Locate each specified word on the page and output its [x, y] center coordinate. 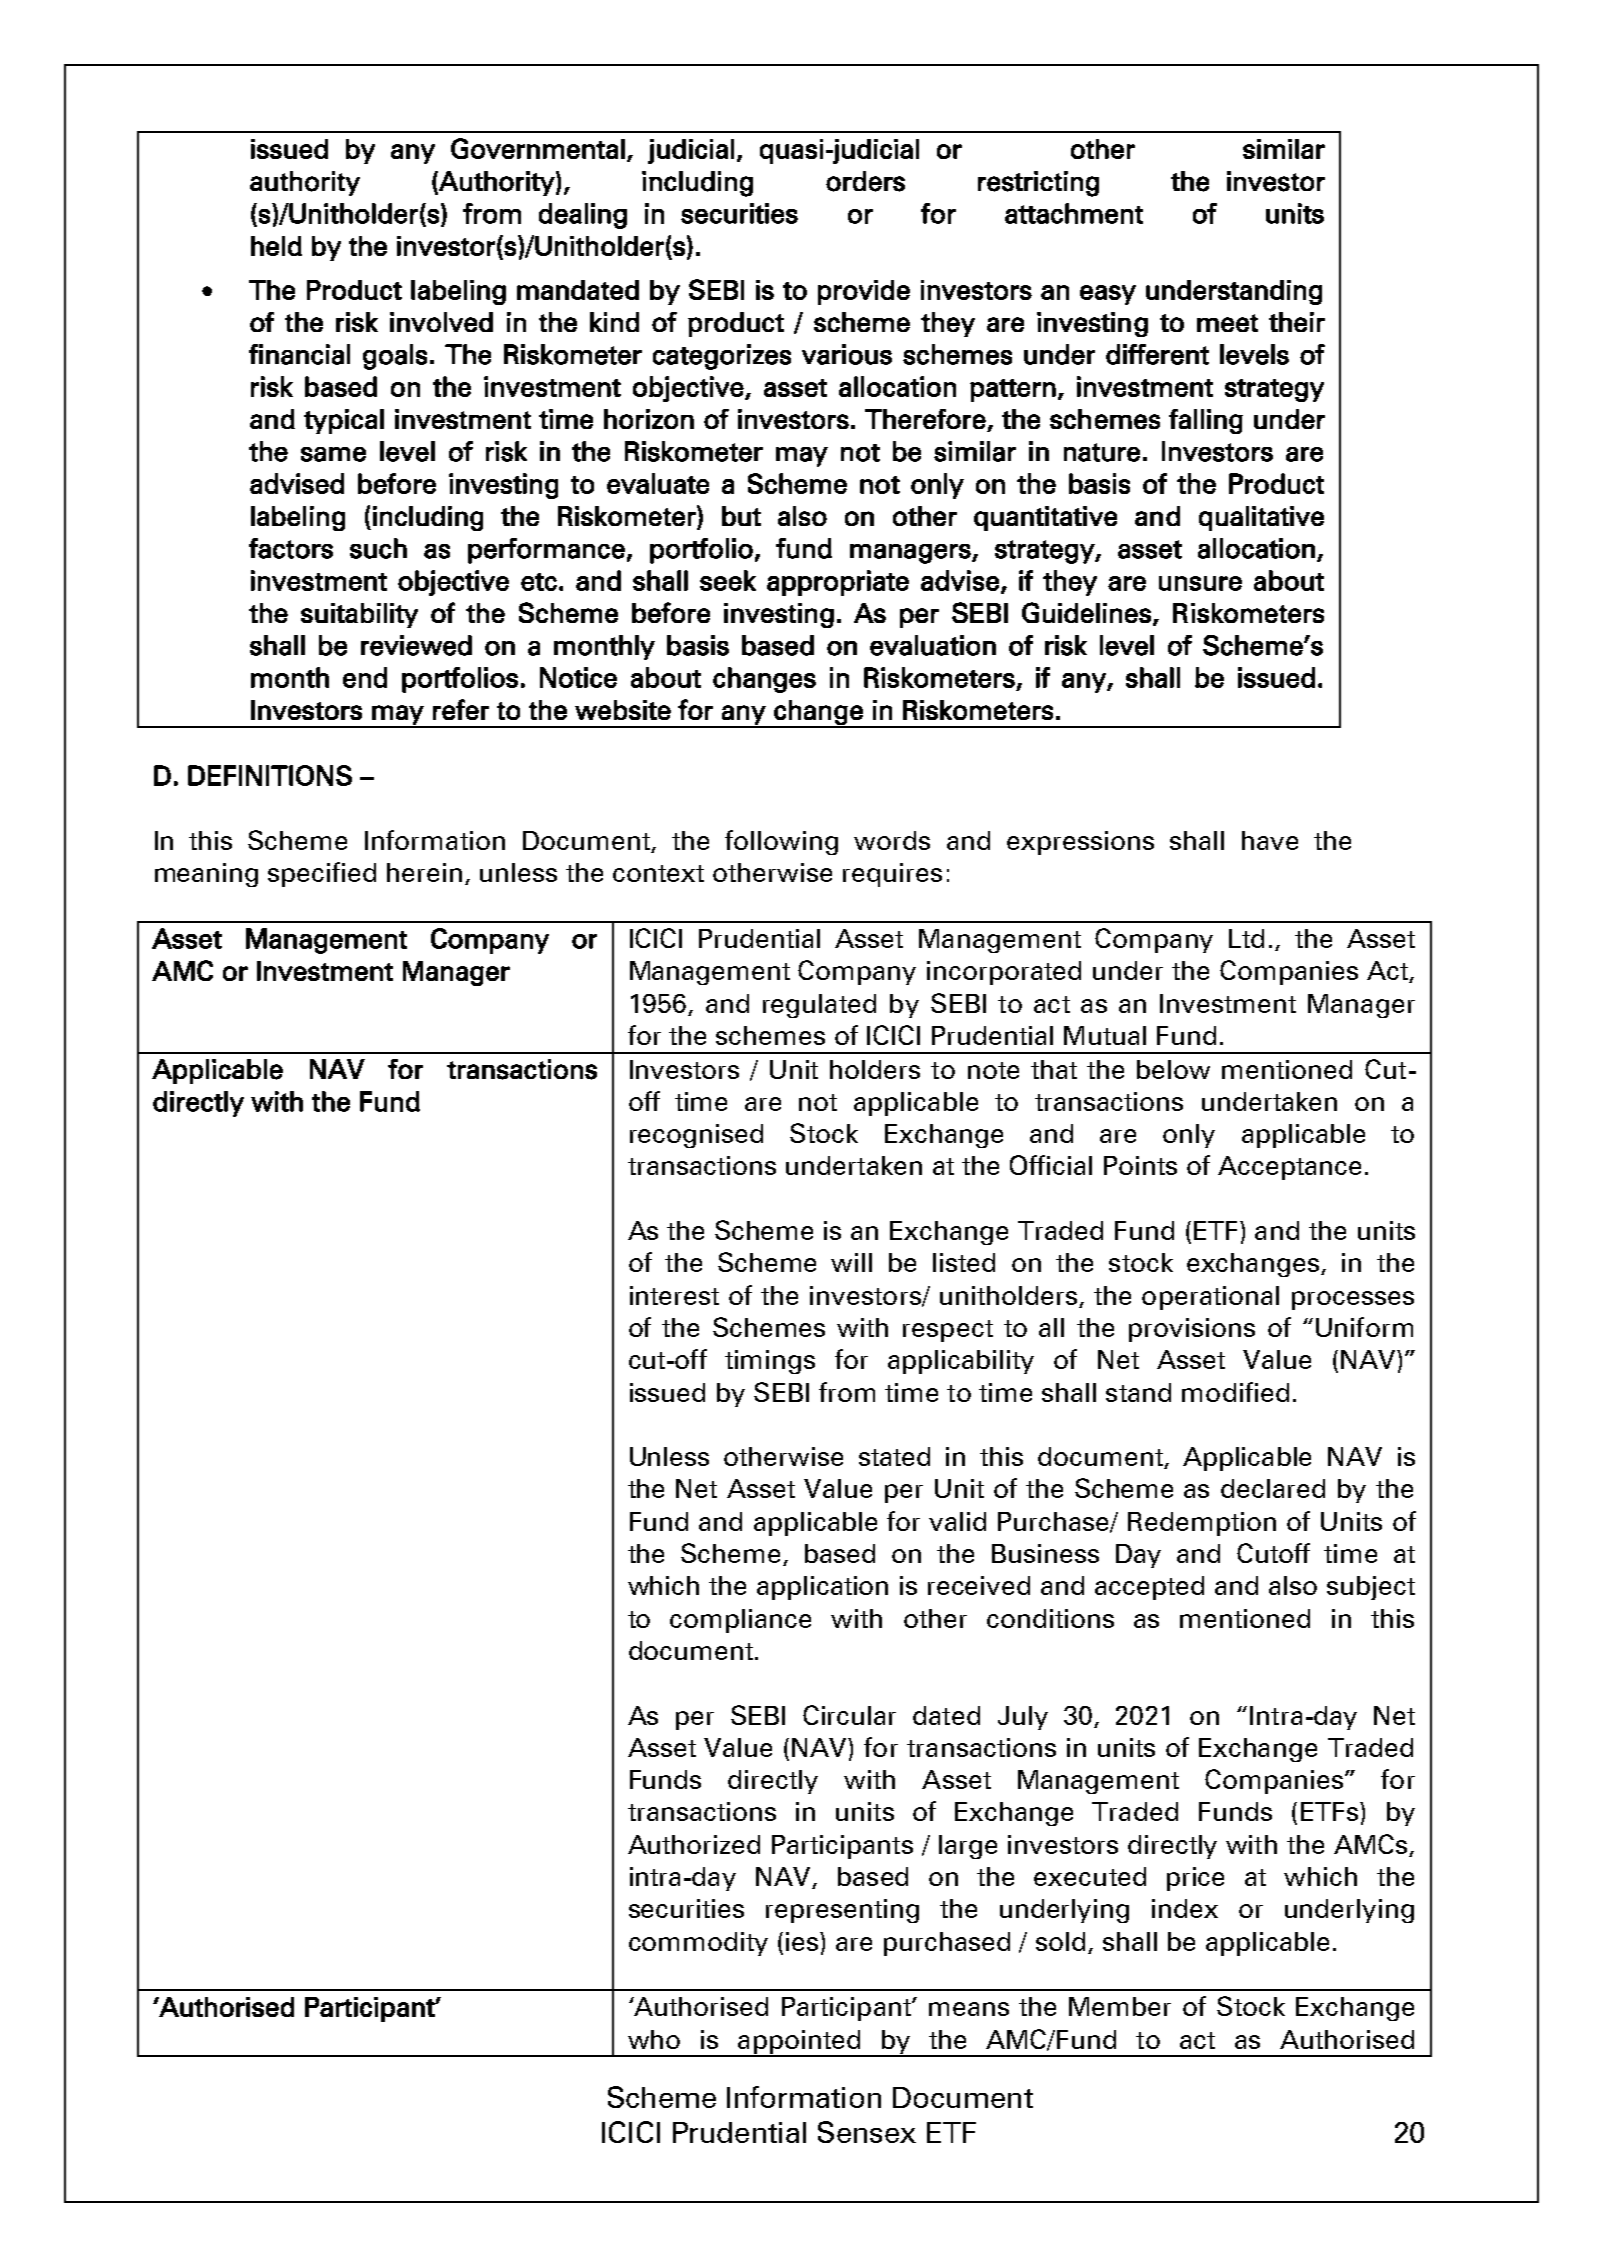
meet [1227, 323]
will [851, 1262]
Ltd [1246, 938]
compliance [740, 1621]
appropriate [838, 583]
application [822, 1588]
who [654, 2039]
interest [674, 1295]
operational [1210, 1298]
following [781, 842]
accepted [1149, 1588]
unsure [1200, 583]
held [276, 246]
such [378, 548]
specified [322, 874]
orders [865, 181]
